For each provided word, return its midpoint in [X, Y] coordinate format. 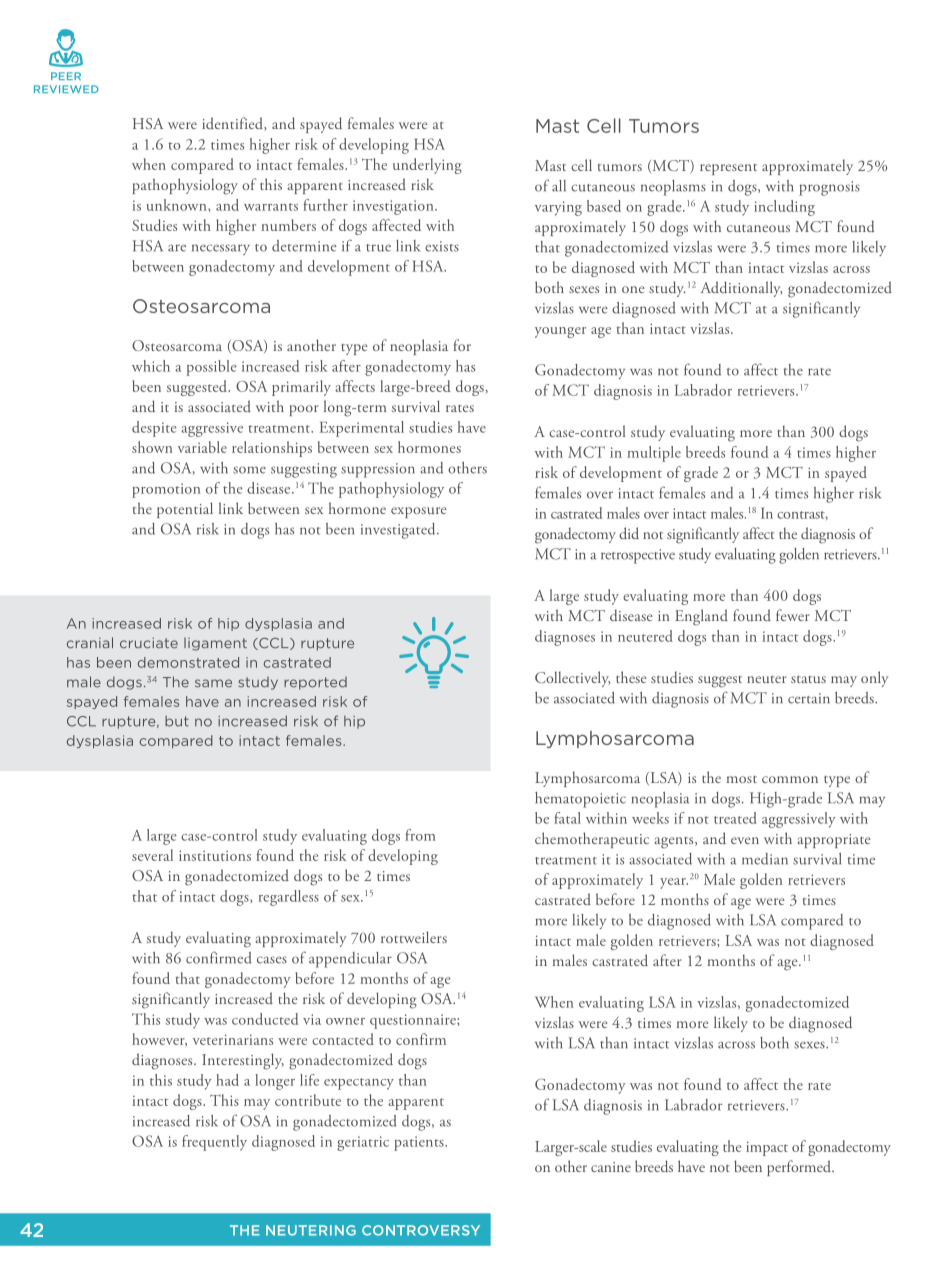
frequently [214, 1143]
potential [185, 510]
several [152, 855]
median [765, 859]
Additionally [742, 289]
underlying [427, 166]
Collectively [573, 679]
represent [728, 169]
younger [560, 332]
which [151, 366]
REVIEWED [66, 89]
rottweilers [414, 937]
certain [809, 698]
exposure [419, 512]
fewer [793, 615]
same [213, 683]
